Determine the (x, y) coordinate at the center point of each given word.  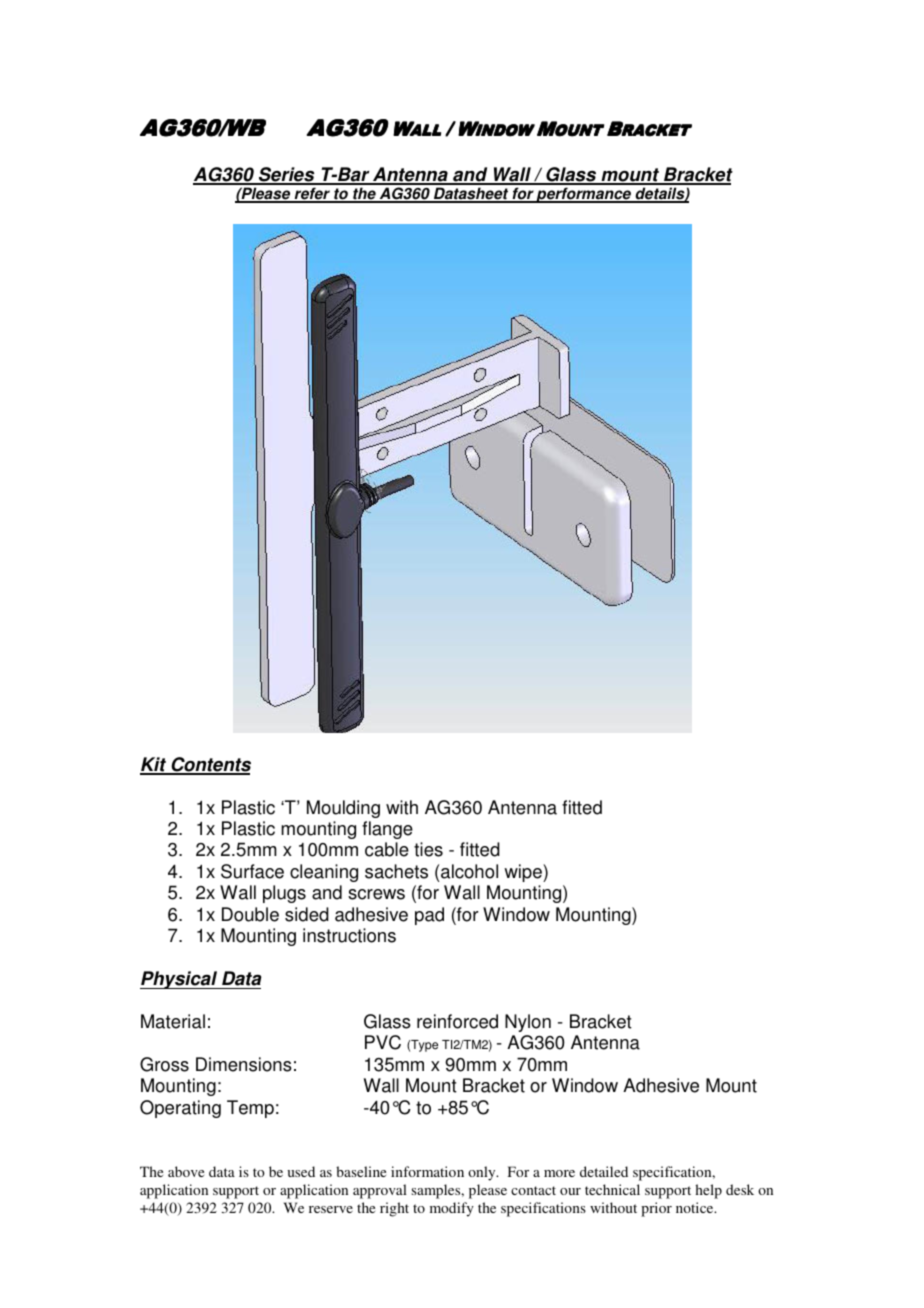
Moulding (343, 809)
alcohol (469, 871)
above (186, 1171)
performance (584, 195)
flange (387, 830)
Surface (252, 871)
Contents (210, 765)
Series (287, 175)
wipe (524, 873)
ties (428, 849)
